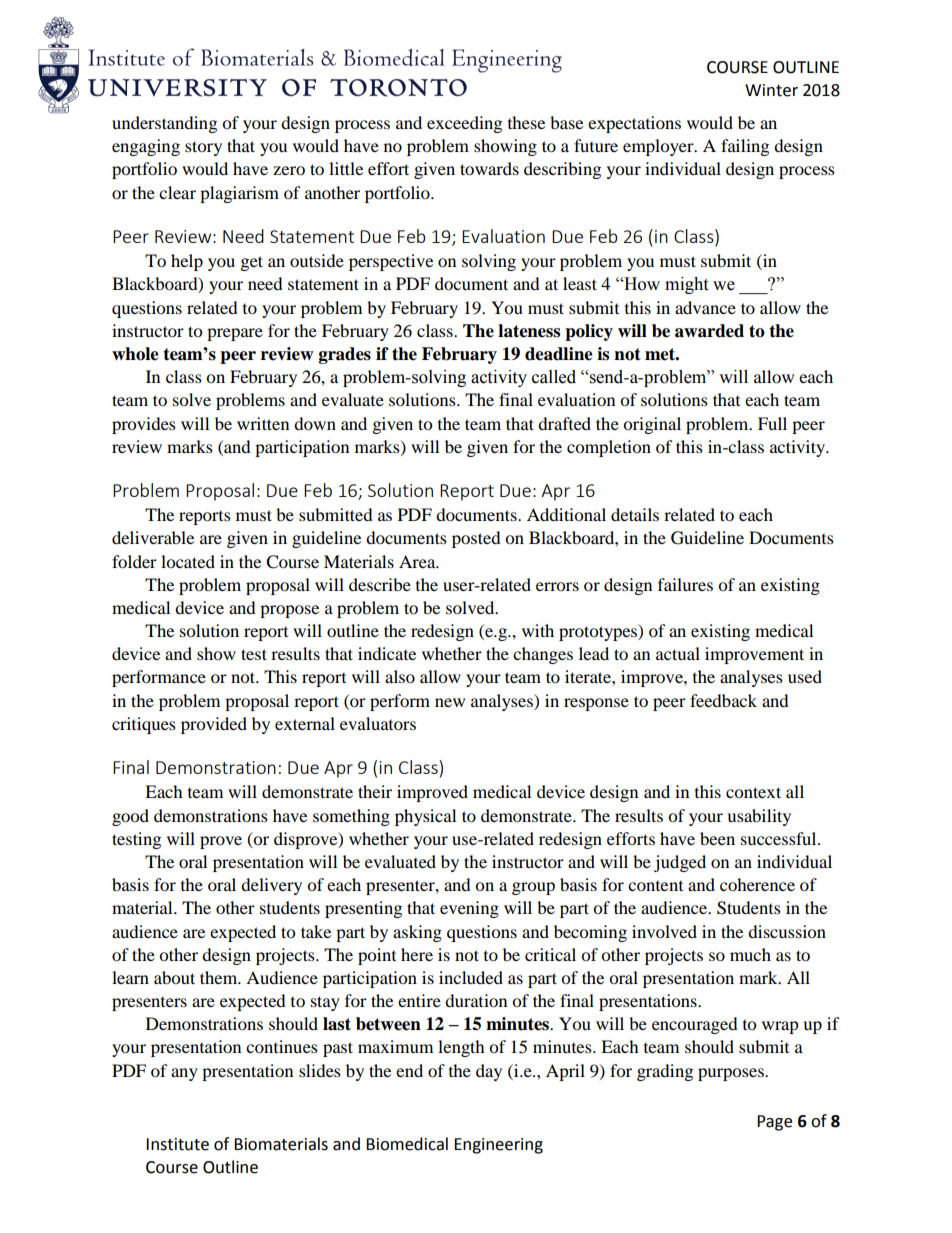 This image has height=1233, width=952. What do you see at coordinates (529, 331) in the image?
I see `lateness` at bounding box center [529, 331].
